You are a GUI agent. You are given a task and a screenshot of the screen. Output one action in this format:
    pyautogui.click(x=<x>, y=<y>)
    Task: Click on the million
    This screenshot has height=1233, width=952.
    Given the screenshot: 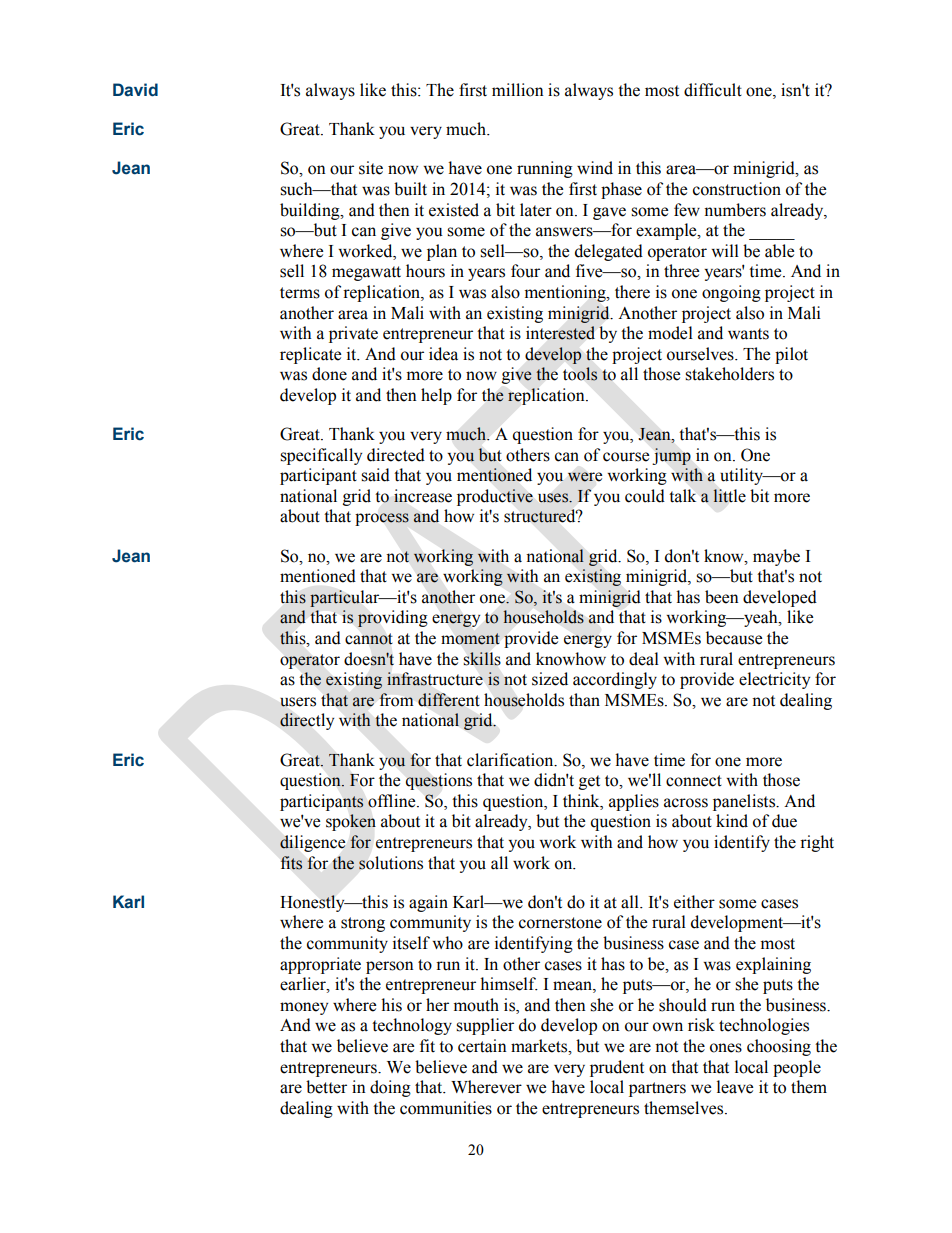 What is the action you would take?
    pyautogui.click(x=518, y=90)
